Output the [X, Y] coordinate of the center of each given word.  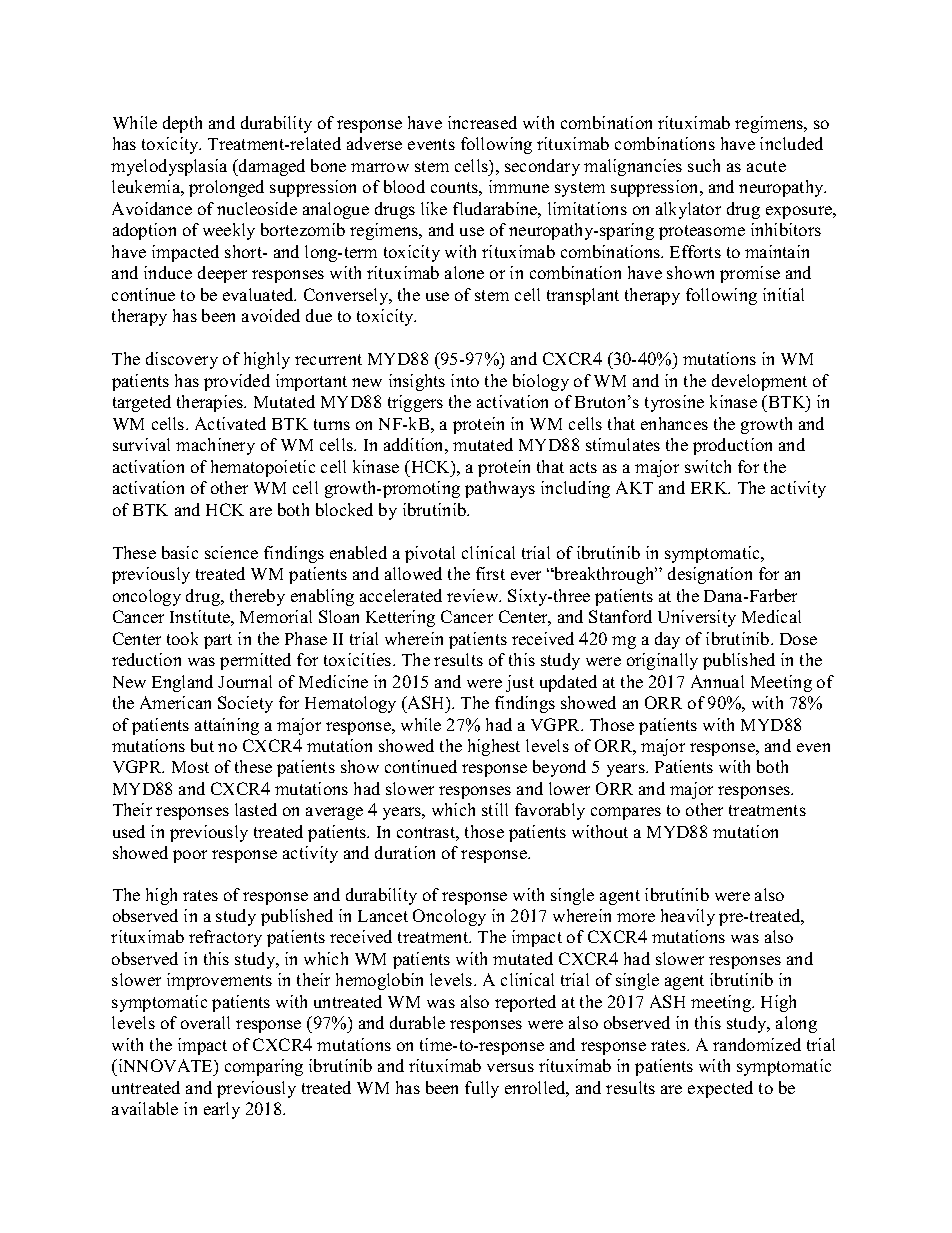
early [222, 1110]
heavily [688, 917]
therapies [211, 403]
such [704, 165]
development [759, 382]
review [474, 595]
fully [482, 1089]
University [697, 618]
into [465, 380]
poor [190, 856]
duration [405, 852]
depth [182, 124]
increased [482, 122]
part [218, 641]
